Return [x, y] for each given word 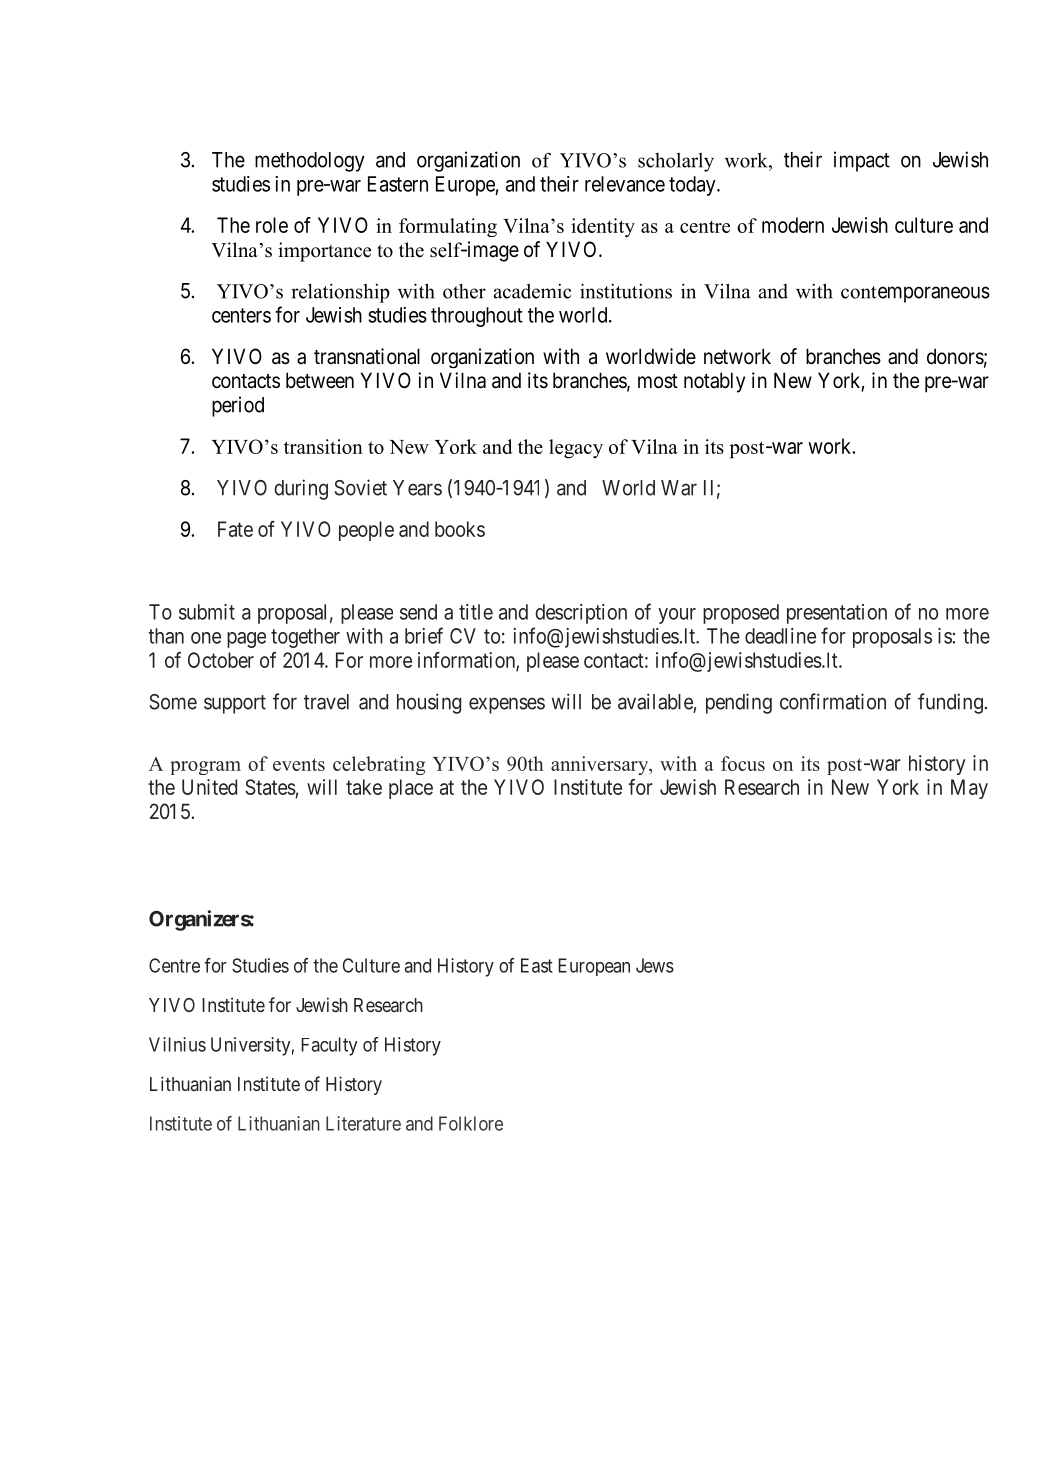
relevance [625, 184]
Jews [655, 965]
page [246, 640]
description [581, 614]
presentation [837, 614]
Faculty [329, 1046]
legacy [576, 449]
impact [862, 161]
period [238, 406]
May [969, 789]
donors [955, 356]
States [270, 787]
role [272, 225]
